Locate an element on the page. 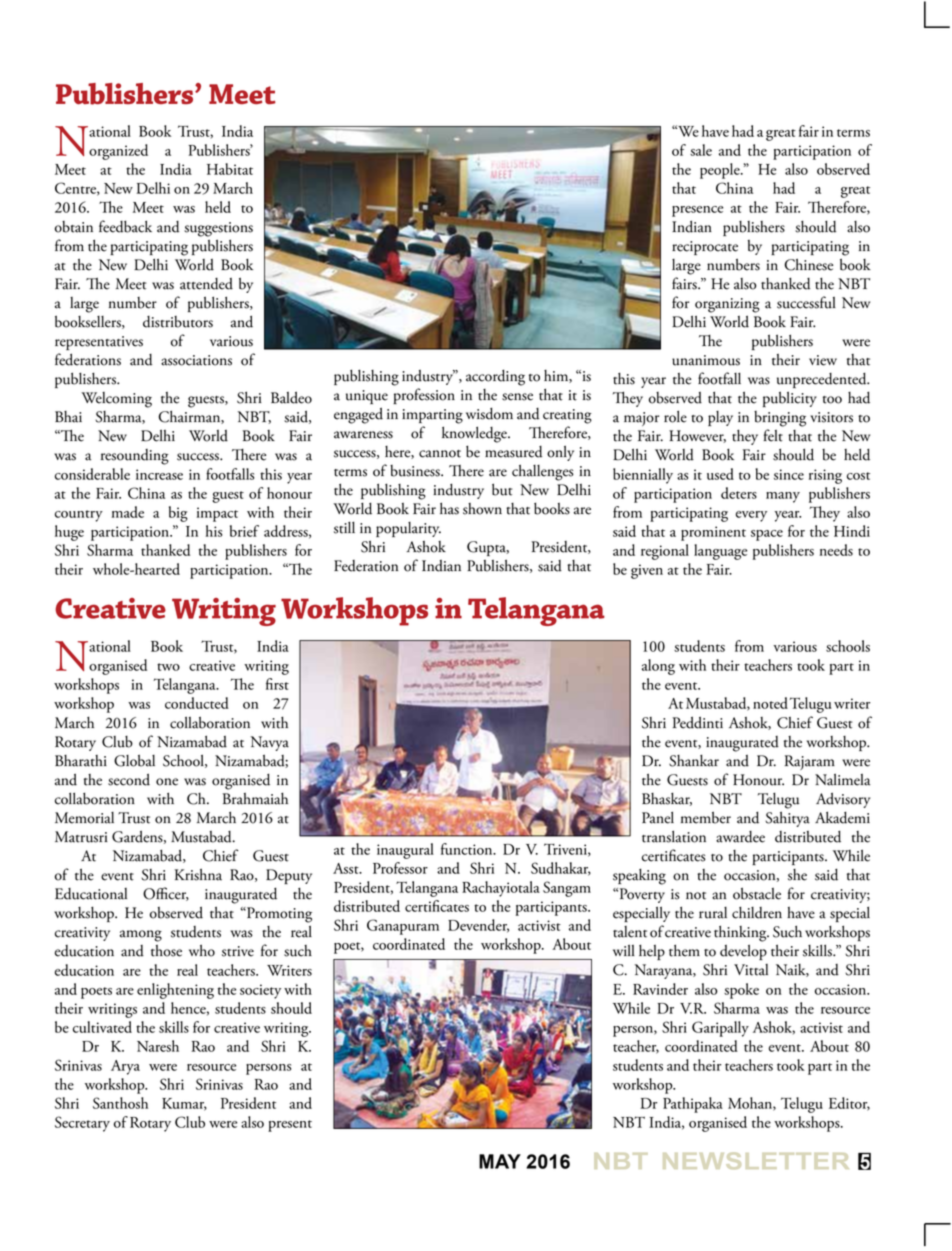 The width and height of the page is (952, 1251). Habitat is located at coordinates (230, 169).
